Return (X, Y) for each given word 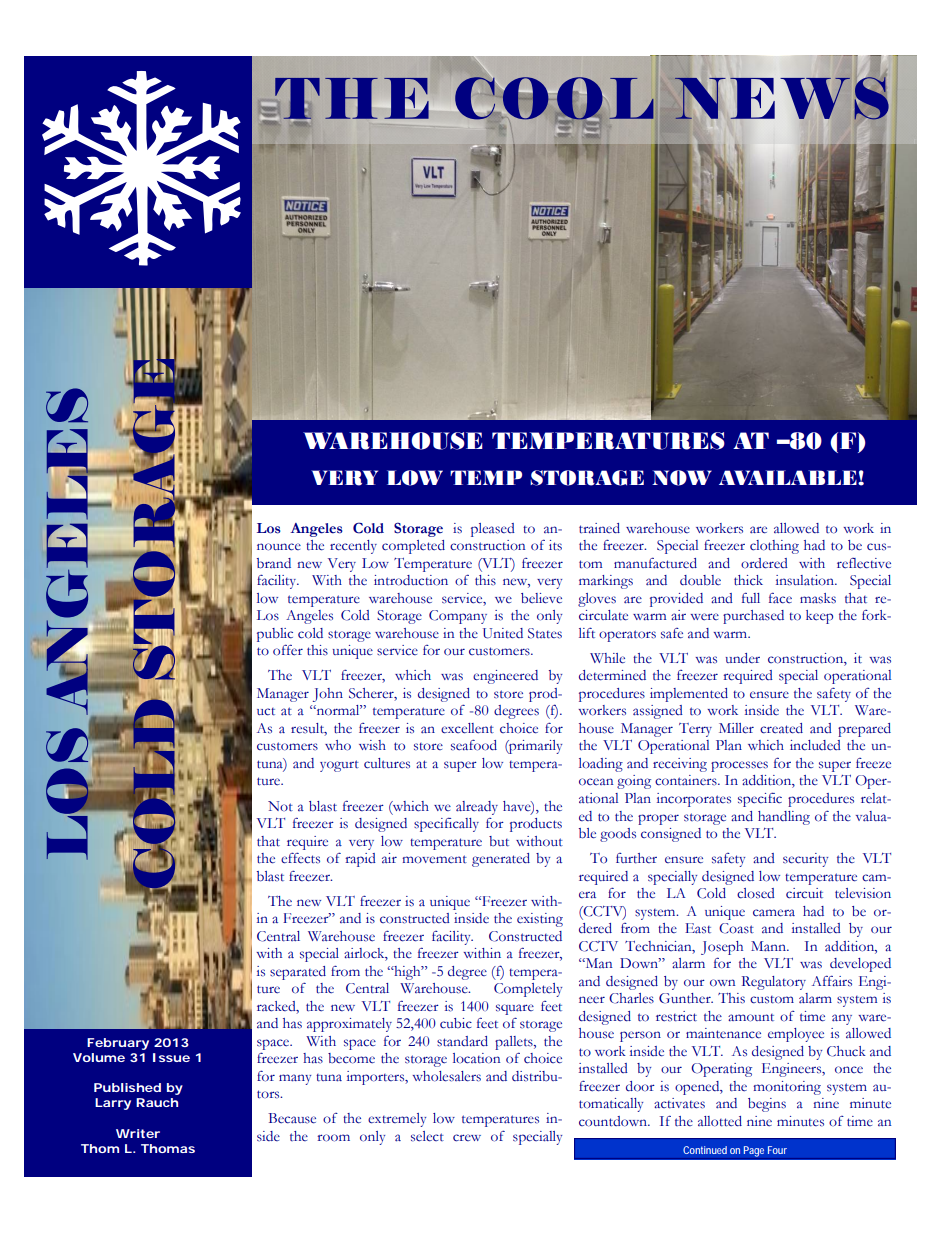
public (275, 635)
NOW (682, 478)
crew (467, 1138)
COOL (554, 99)
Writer (138, 1133)
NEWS (781, 98)
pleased (493, 530)
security (805, 860)
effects (300, 858)
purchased (753, 617)
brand (274, 563)
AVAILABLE (789, 477)
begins (767, 1105)
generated (501, 860)
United (503, 633)
